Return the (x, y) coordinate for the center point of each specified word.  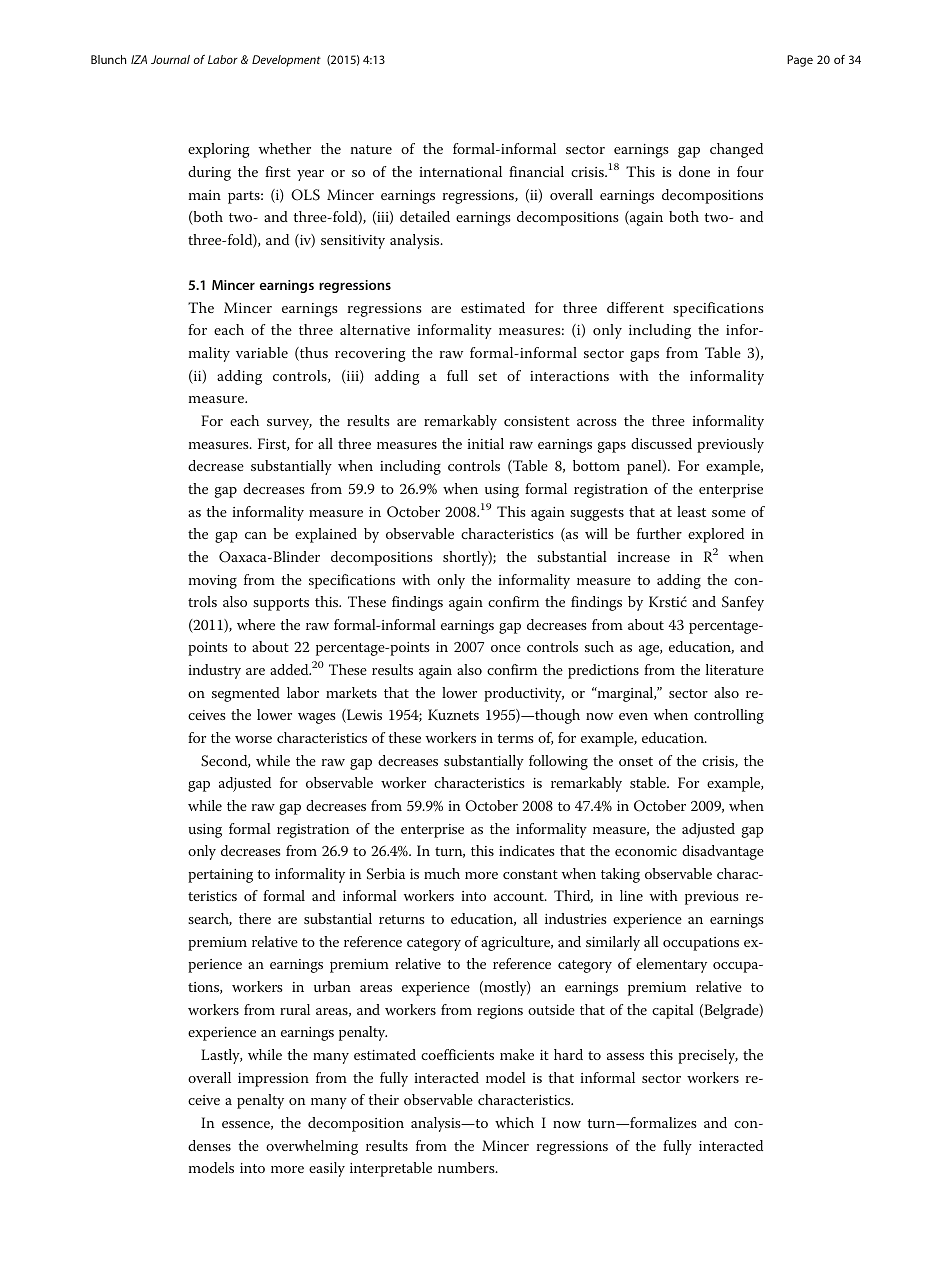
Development (286, 61)
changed (736, 150)
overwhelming (312, 1147)
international (460, 171)
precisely (708, 1056)
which (514, 1122)
